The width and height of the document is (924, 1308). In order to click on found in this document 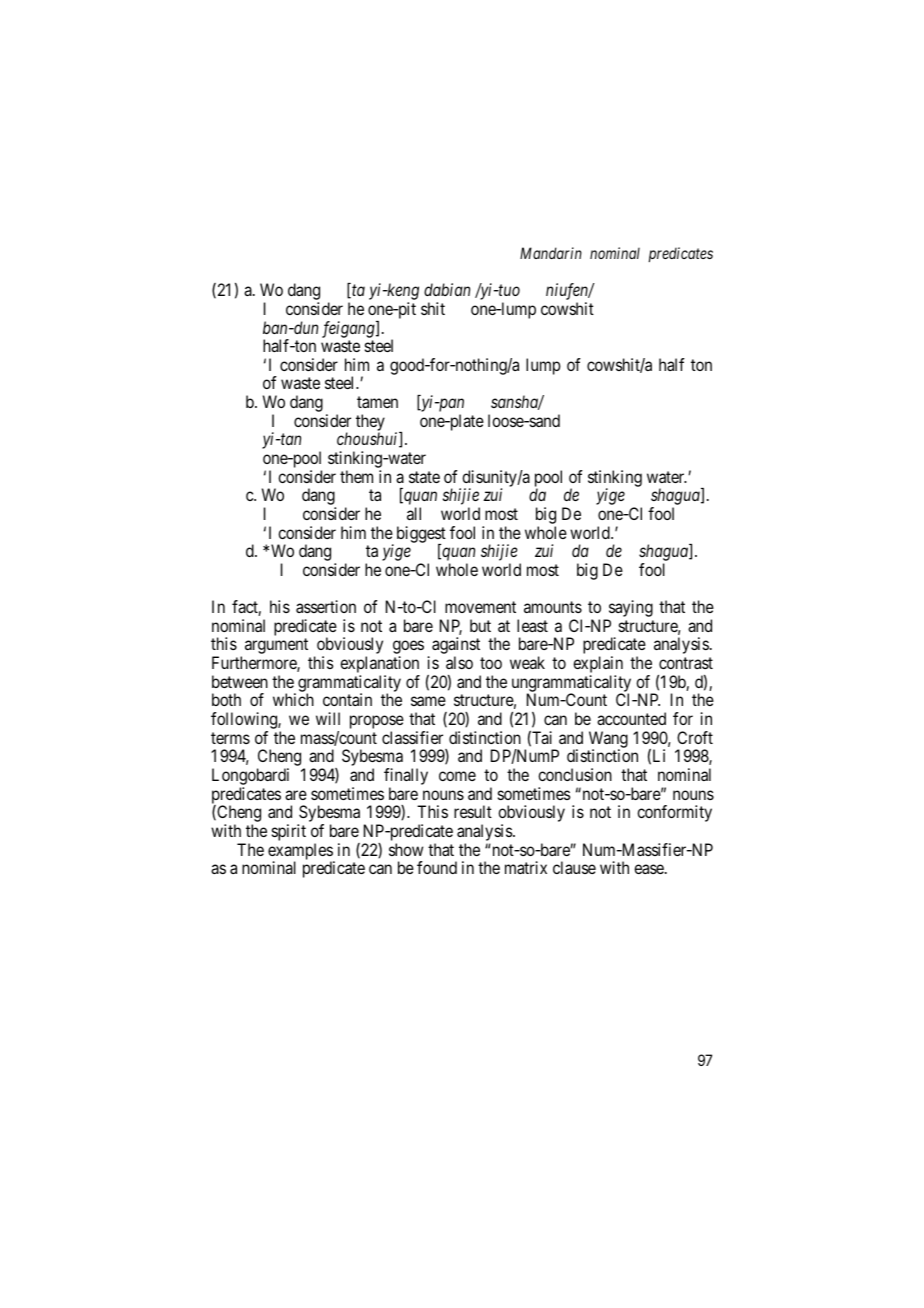, I will do `click(437, 867)`.
